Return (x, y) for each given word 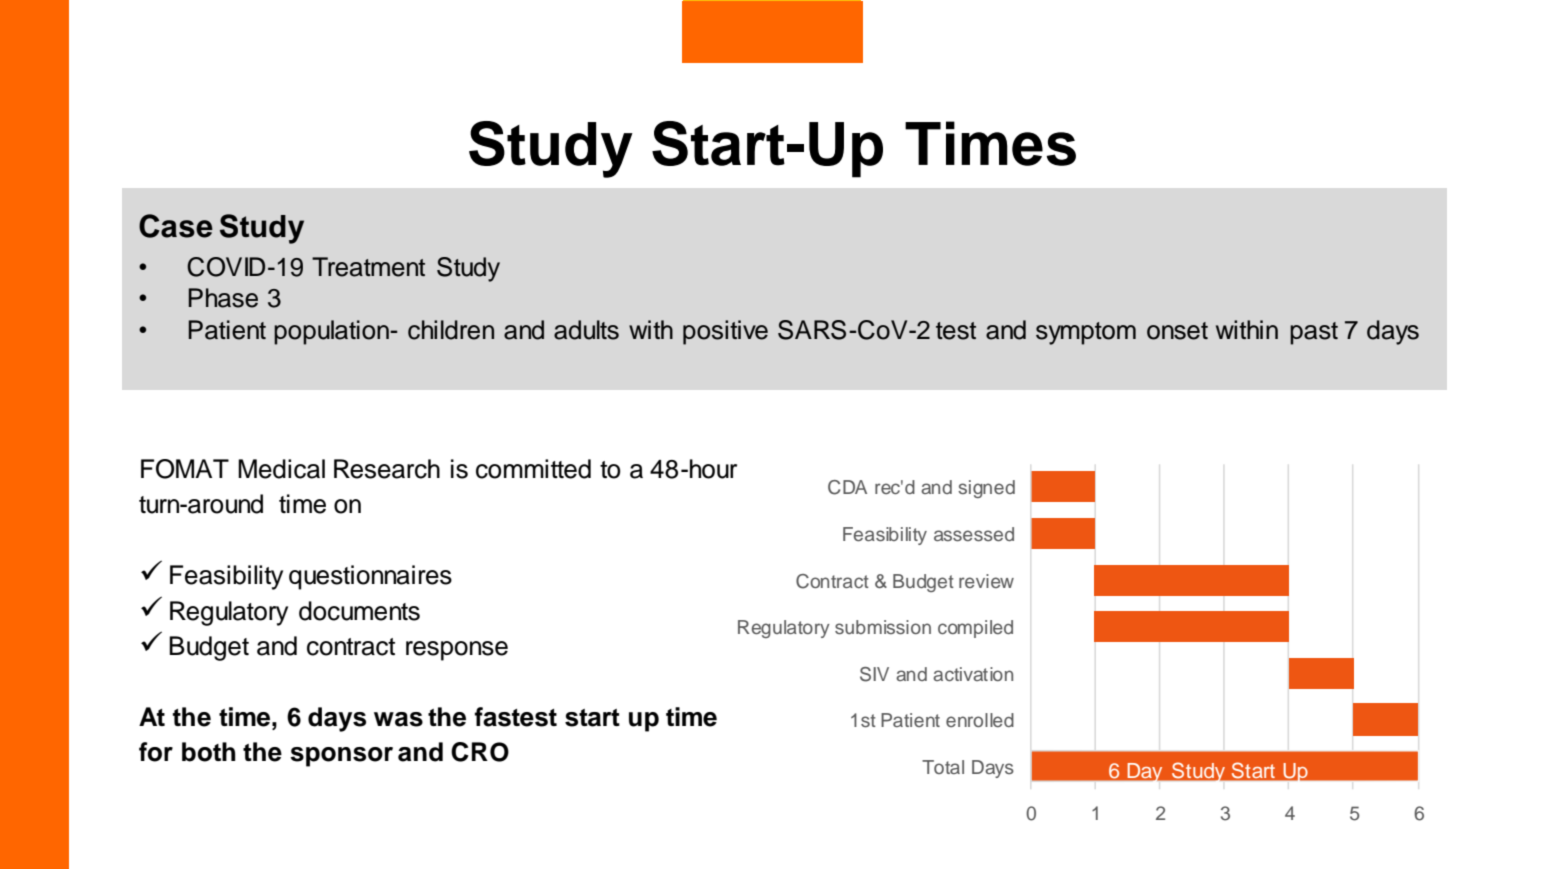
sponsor (341, 757)
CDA (847, 487)
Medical (281, 469)
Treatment (368, 267)
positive (725, 332)
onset (1177, 331)
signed (986, 489)
